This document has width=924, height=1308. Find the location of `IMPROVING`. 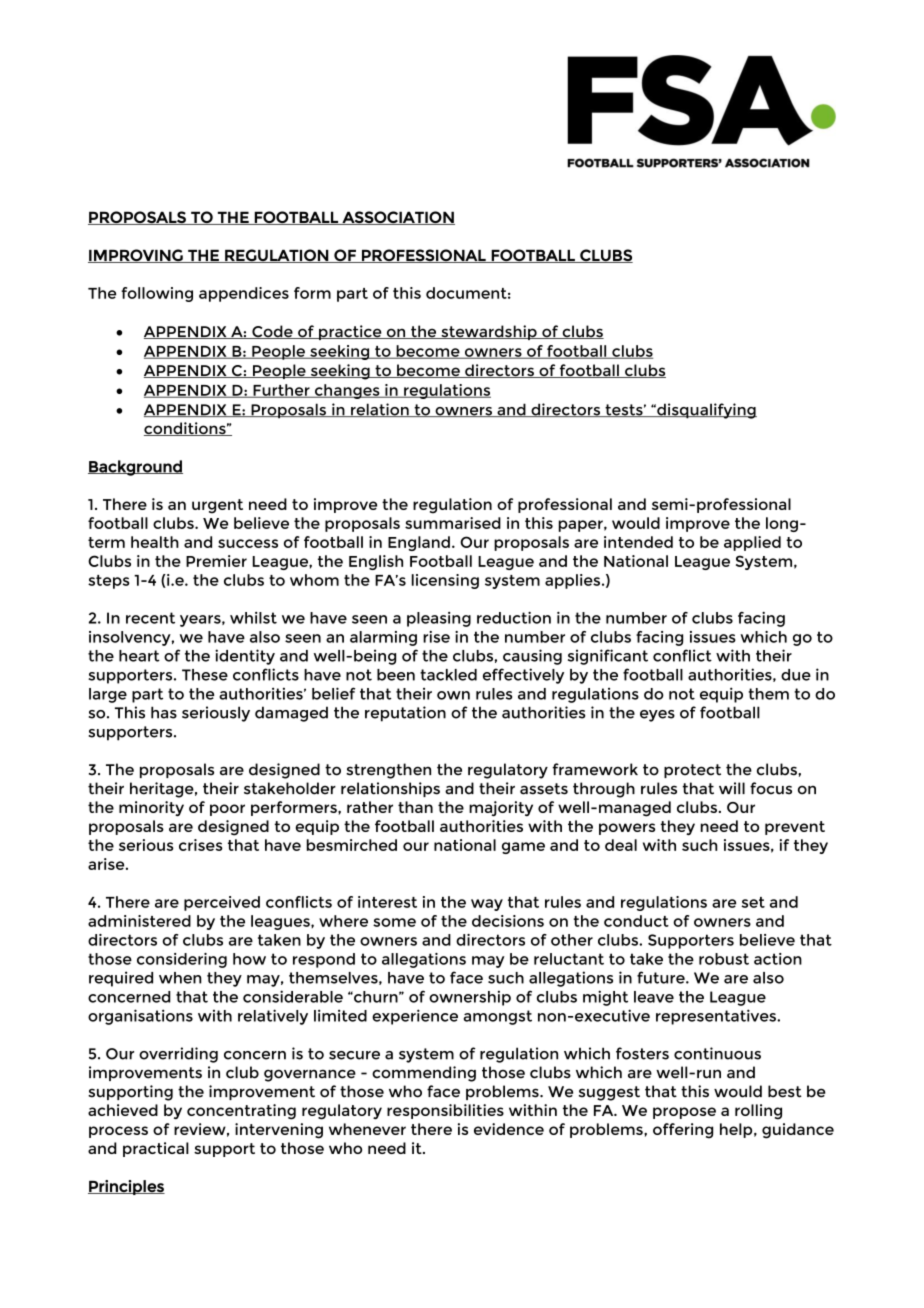

IMPROVING is located at coordinates (136, 256).
